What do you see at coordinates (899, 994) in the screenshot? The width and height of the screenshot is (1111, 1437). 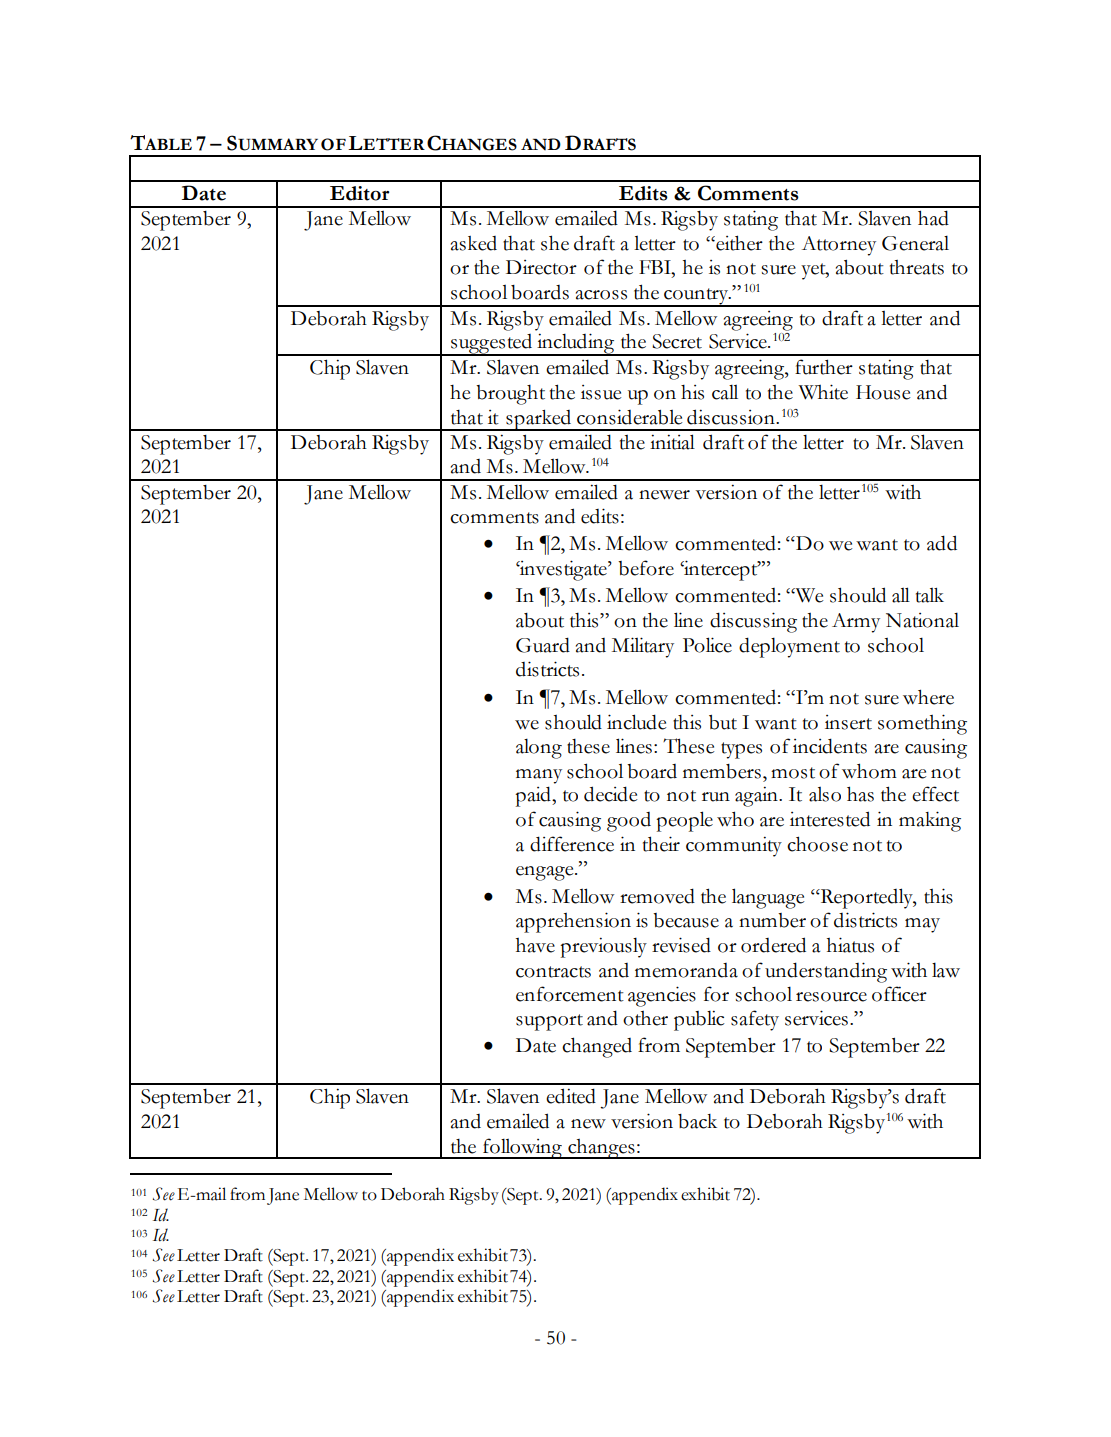 I see `officer` at bounding box center [899, 994].
